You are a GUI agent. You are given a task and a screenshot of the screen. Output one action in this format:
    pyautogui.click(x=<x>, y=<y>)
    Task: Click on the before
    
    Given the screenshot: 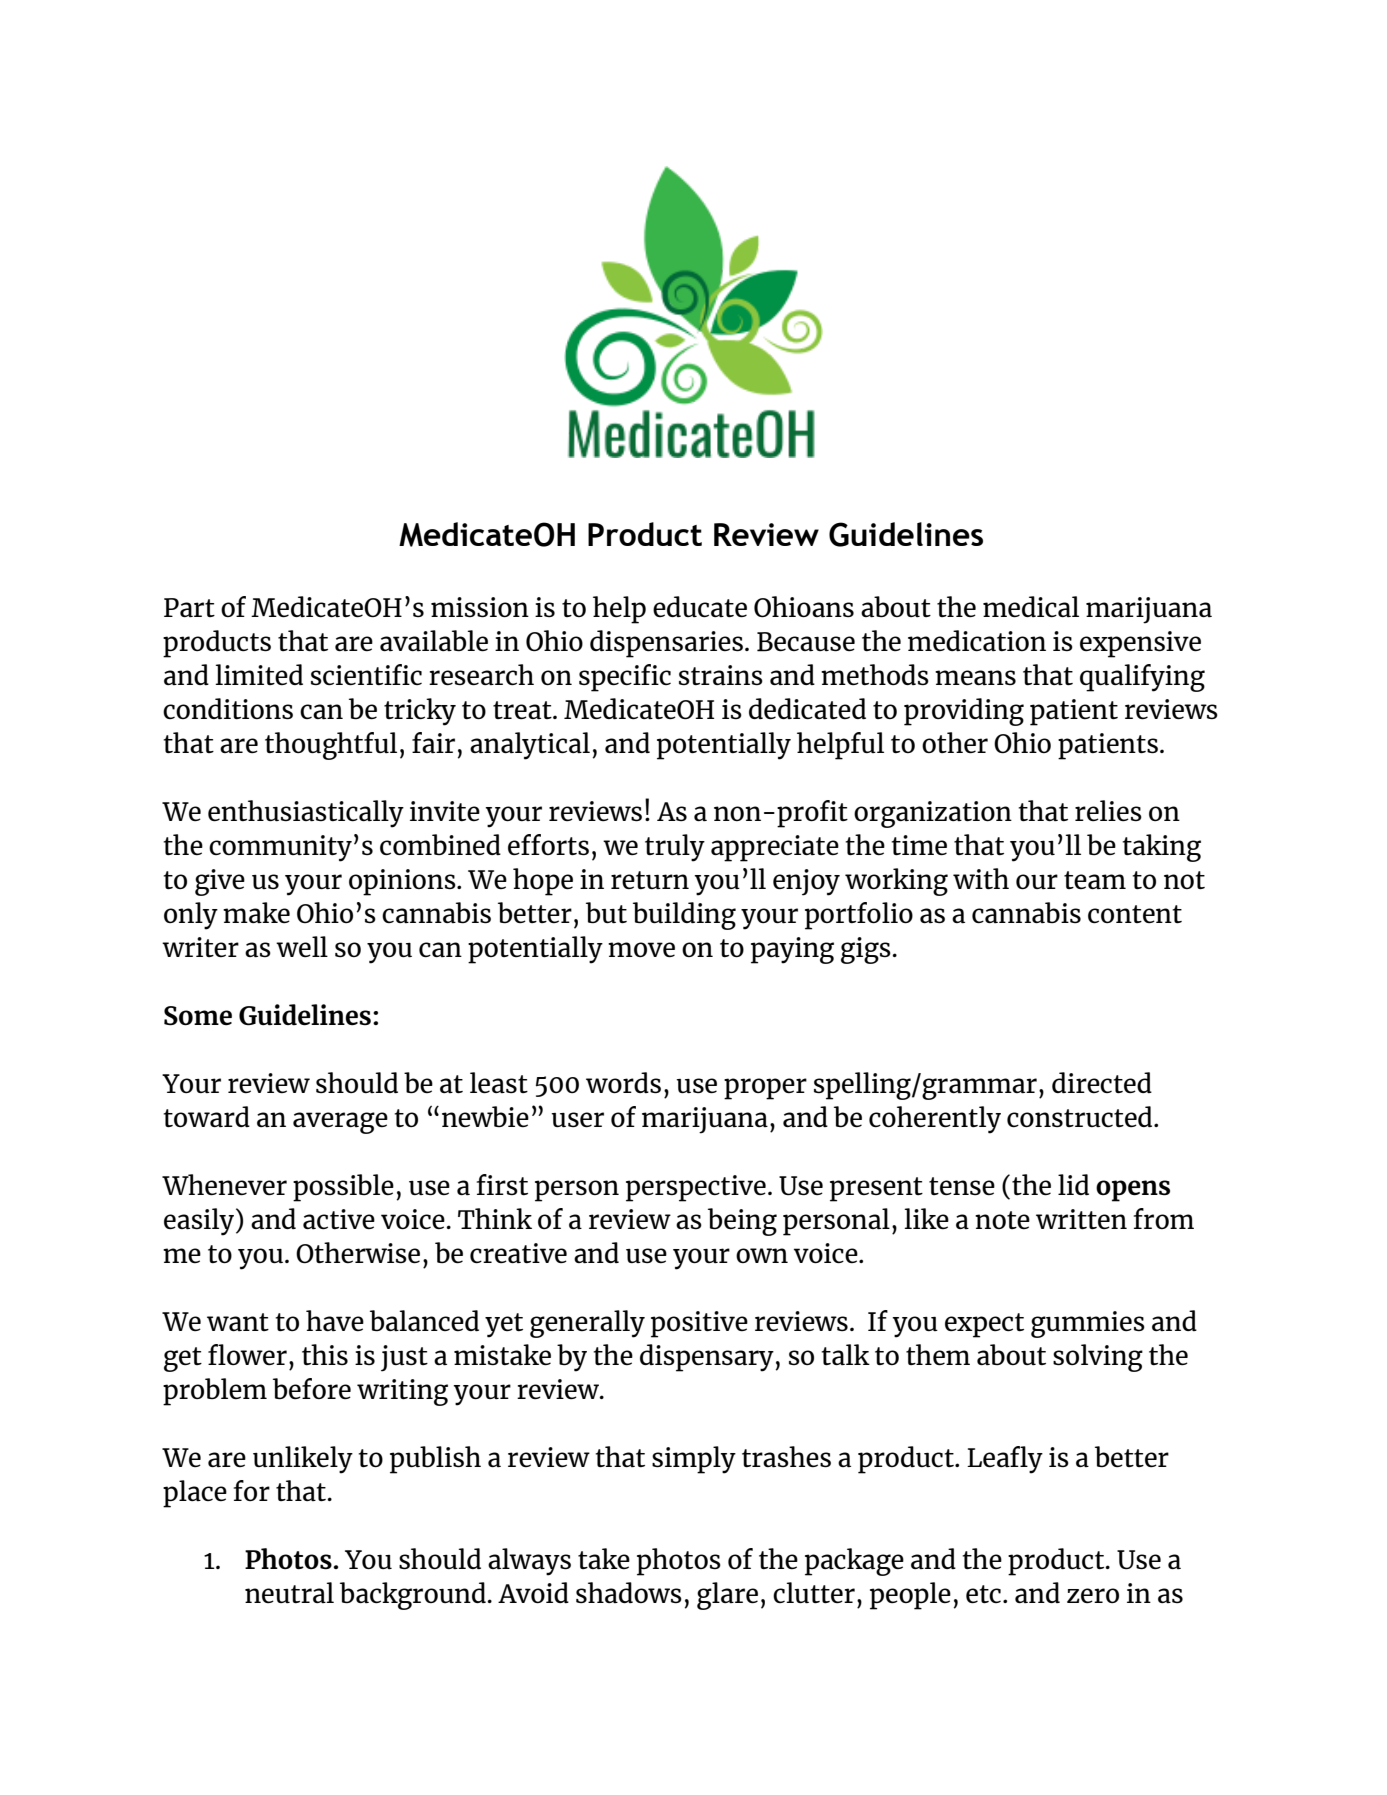 What is the action you would take?
    pyautogui.click(x=312, y=1389)
